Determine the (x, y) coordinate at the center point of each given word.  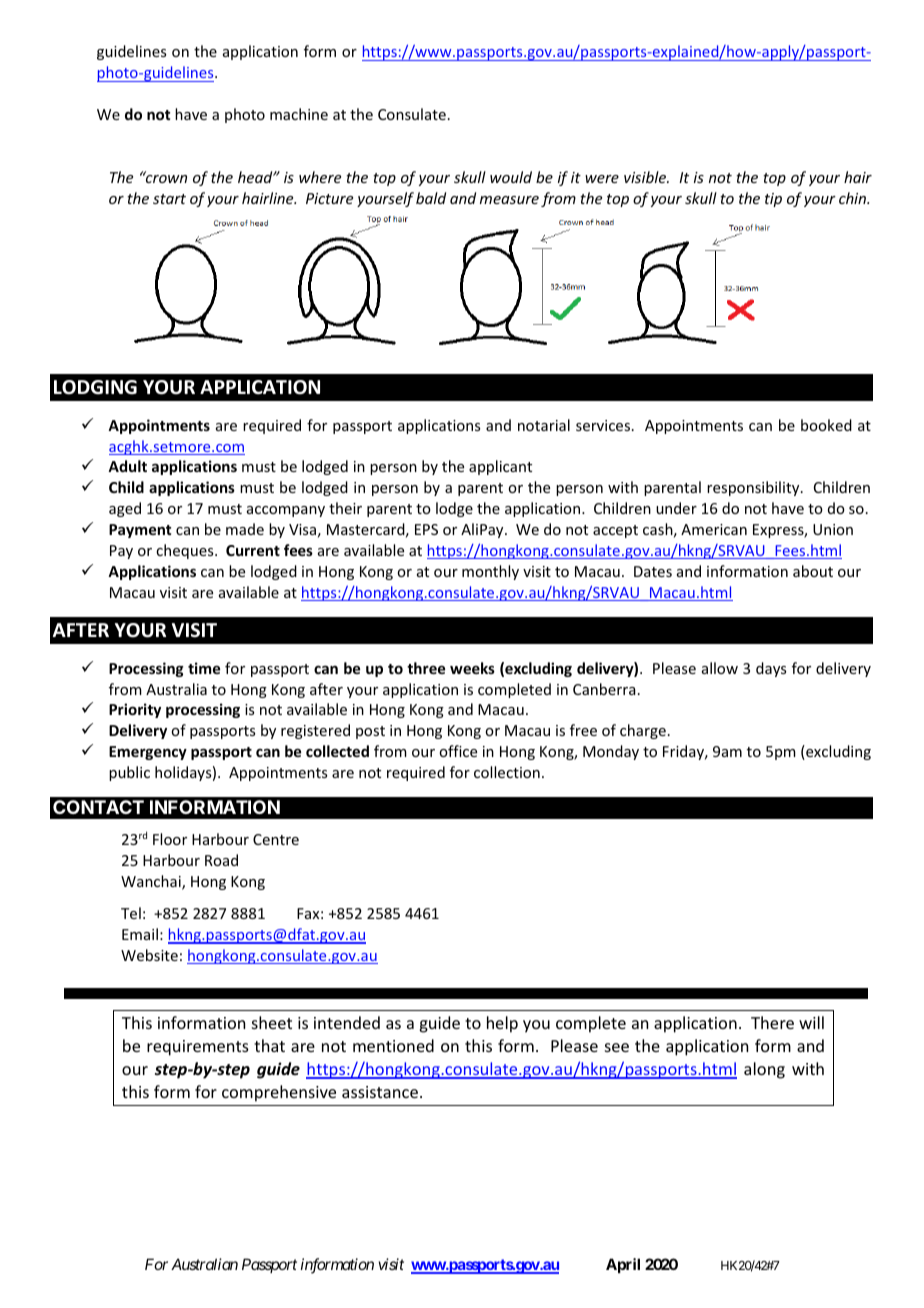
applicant (500, 467)
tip (773, 200)
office (458, 751)
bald (431, 198)
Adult (127, 466)
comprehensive (279, 1093)
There (772, 1022)
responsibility (754, 488)
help (502, 1024)
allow (720, 668)
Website (149, 955)
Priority (135, 710)
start (169, 199)
